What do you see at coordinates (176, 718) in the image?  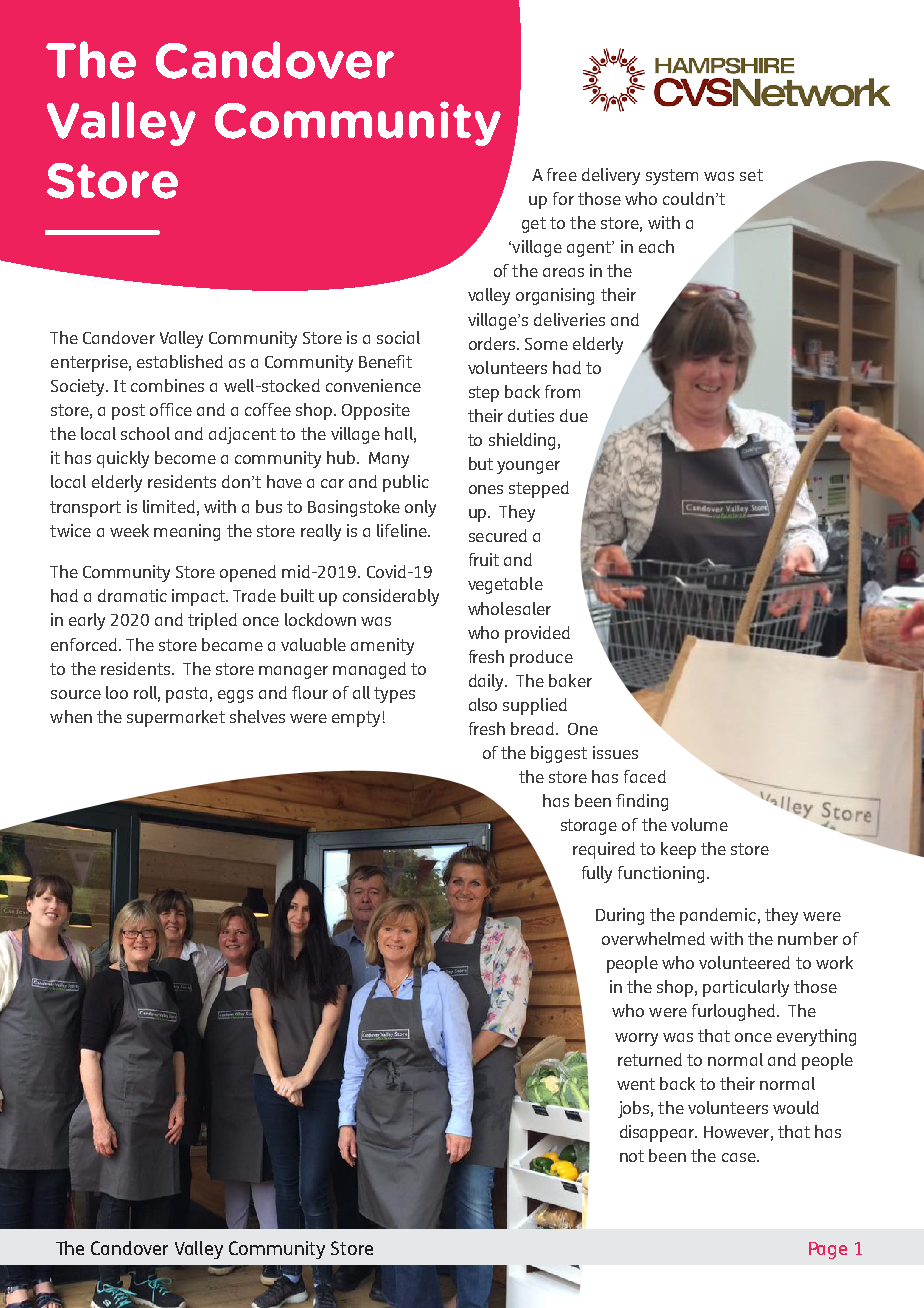 I see `supermarket` at bounding box center [176, 718].
